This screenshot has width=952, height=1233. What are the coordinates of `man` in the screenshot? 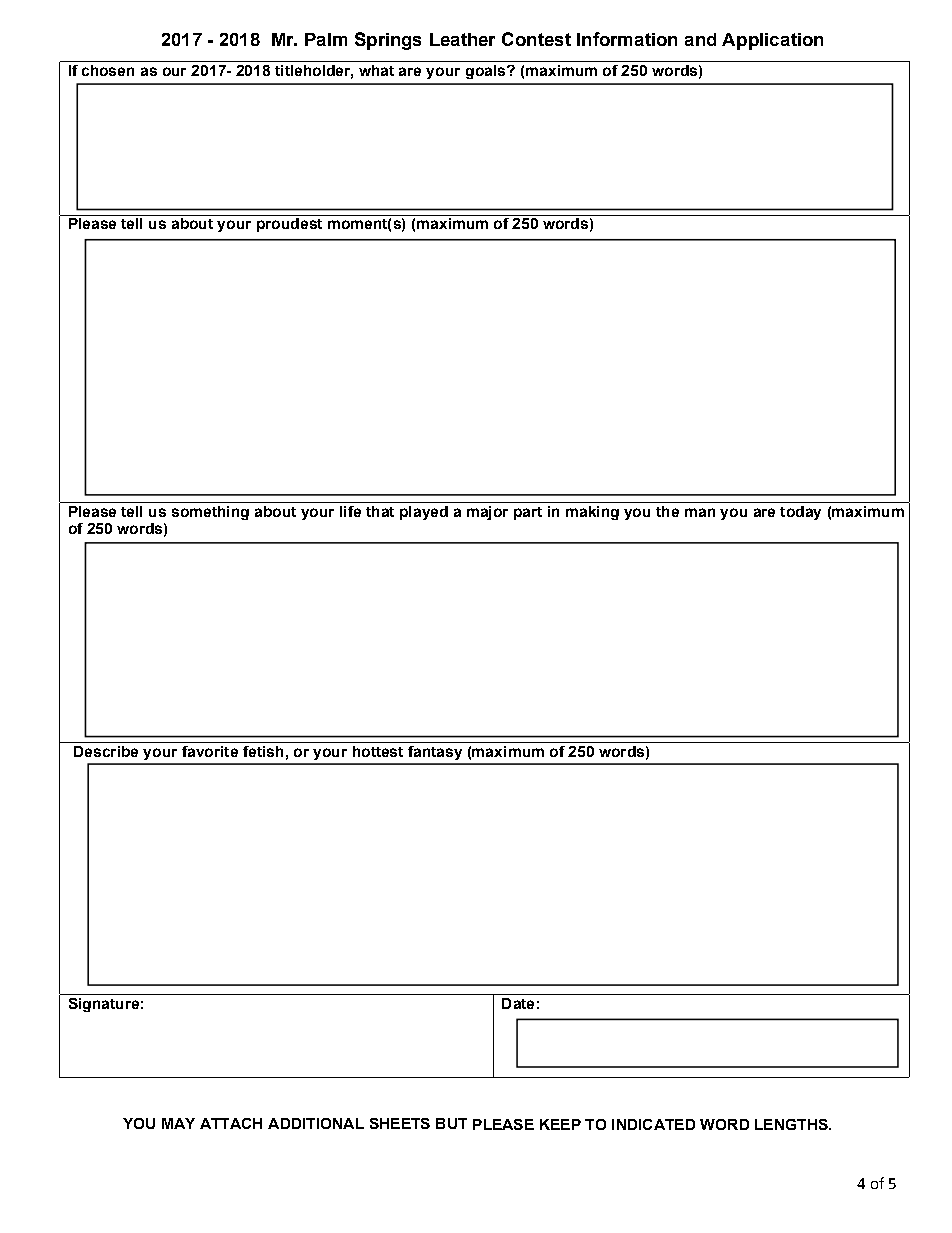 It's located at (700, 512).
